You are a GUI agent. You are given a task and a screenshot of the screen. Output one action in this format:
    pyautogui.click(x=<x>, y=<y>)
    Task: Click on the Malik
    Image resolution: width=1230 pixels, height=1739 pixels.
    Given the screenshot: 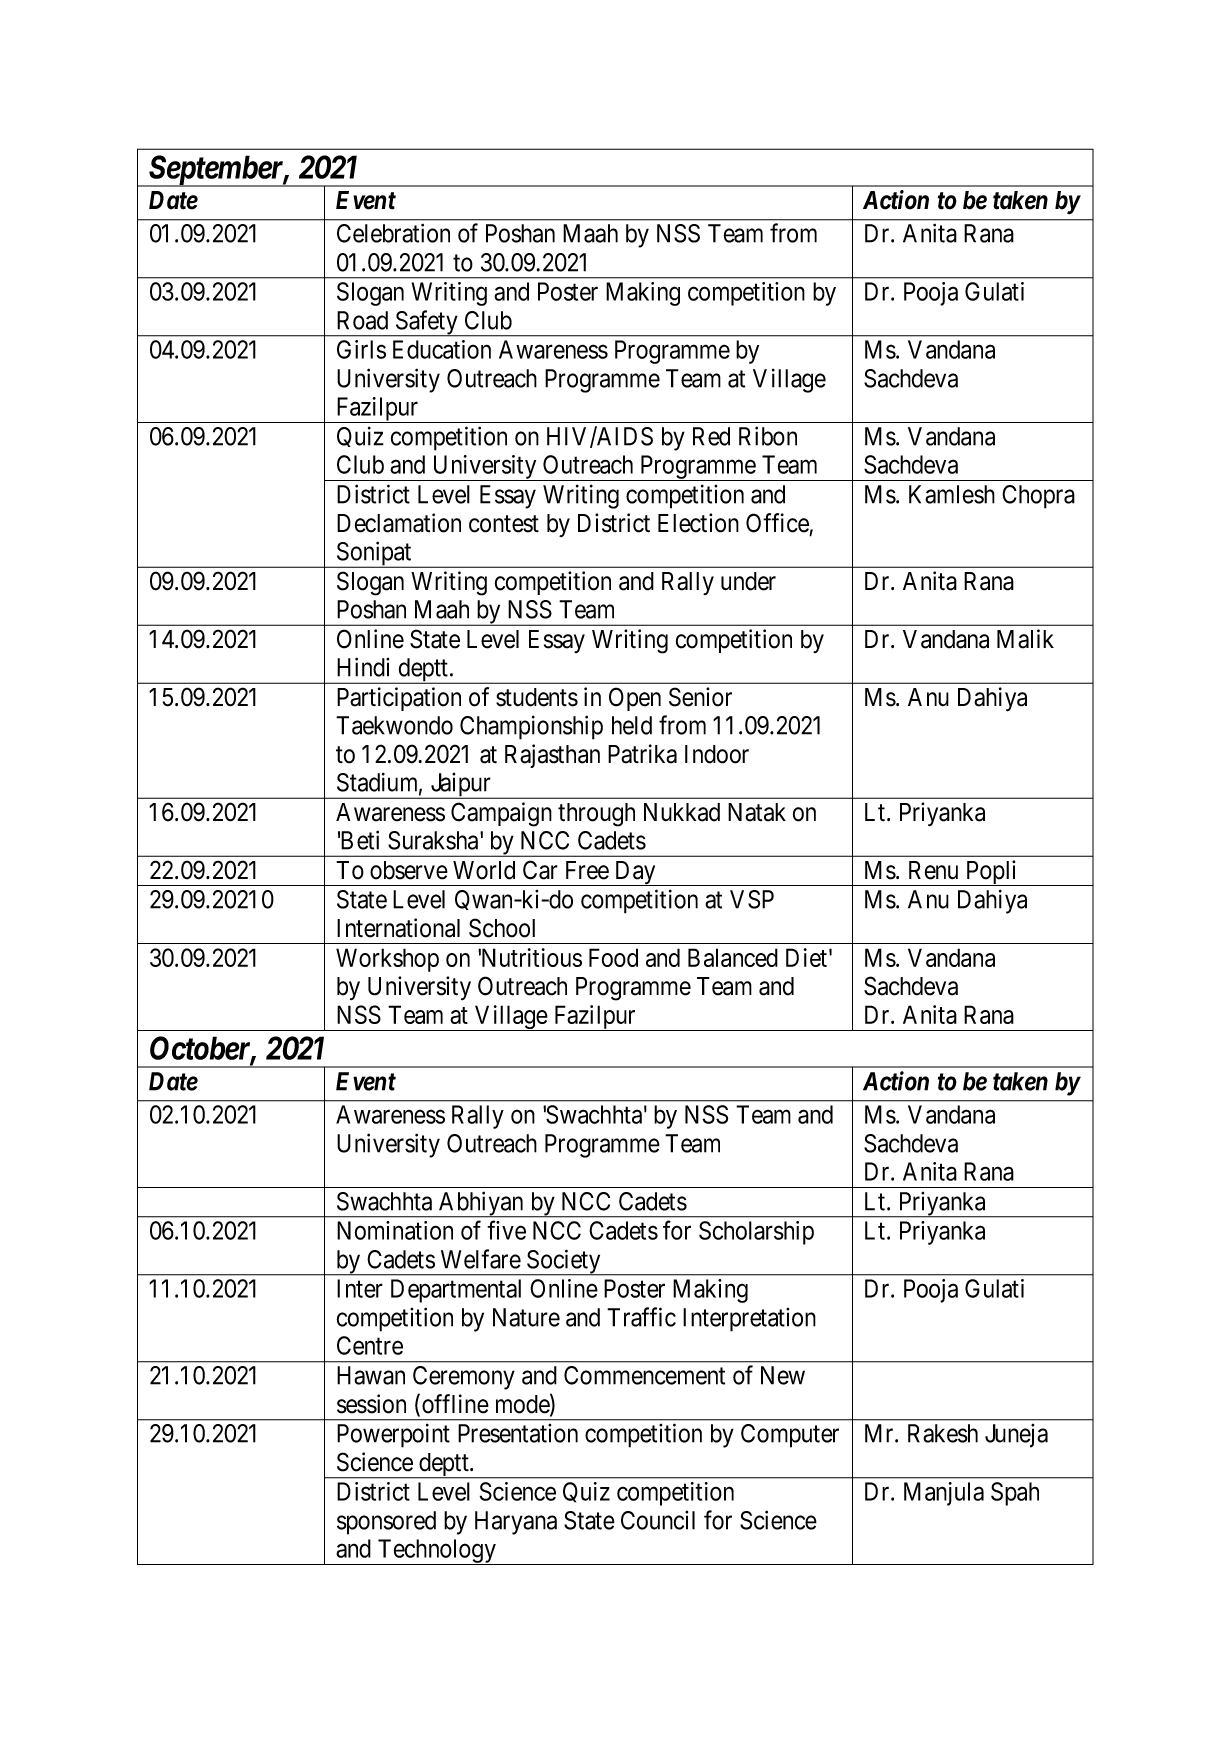 What is the action you would take?
    pyautogui.click(x=1025, y=639)
